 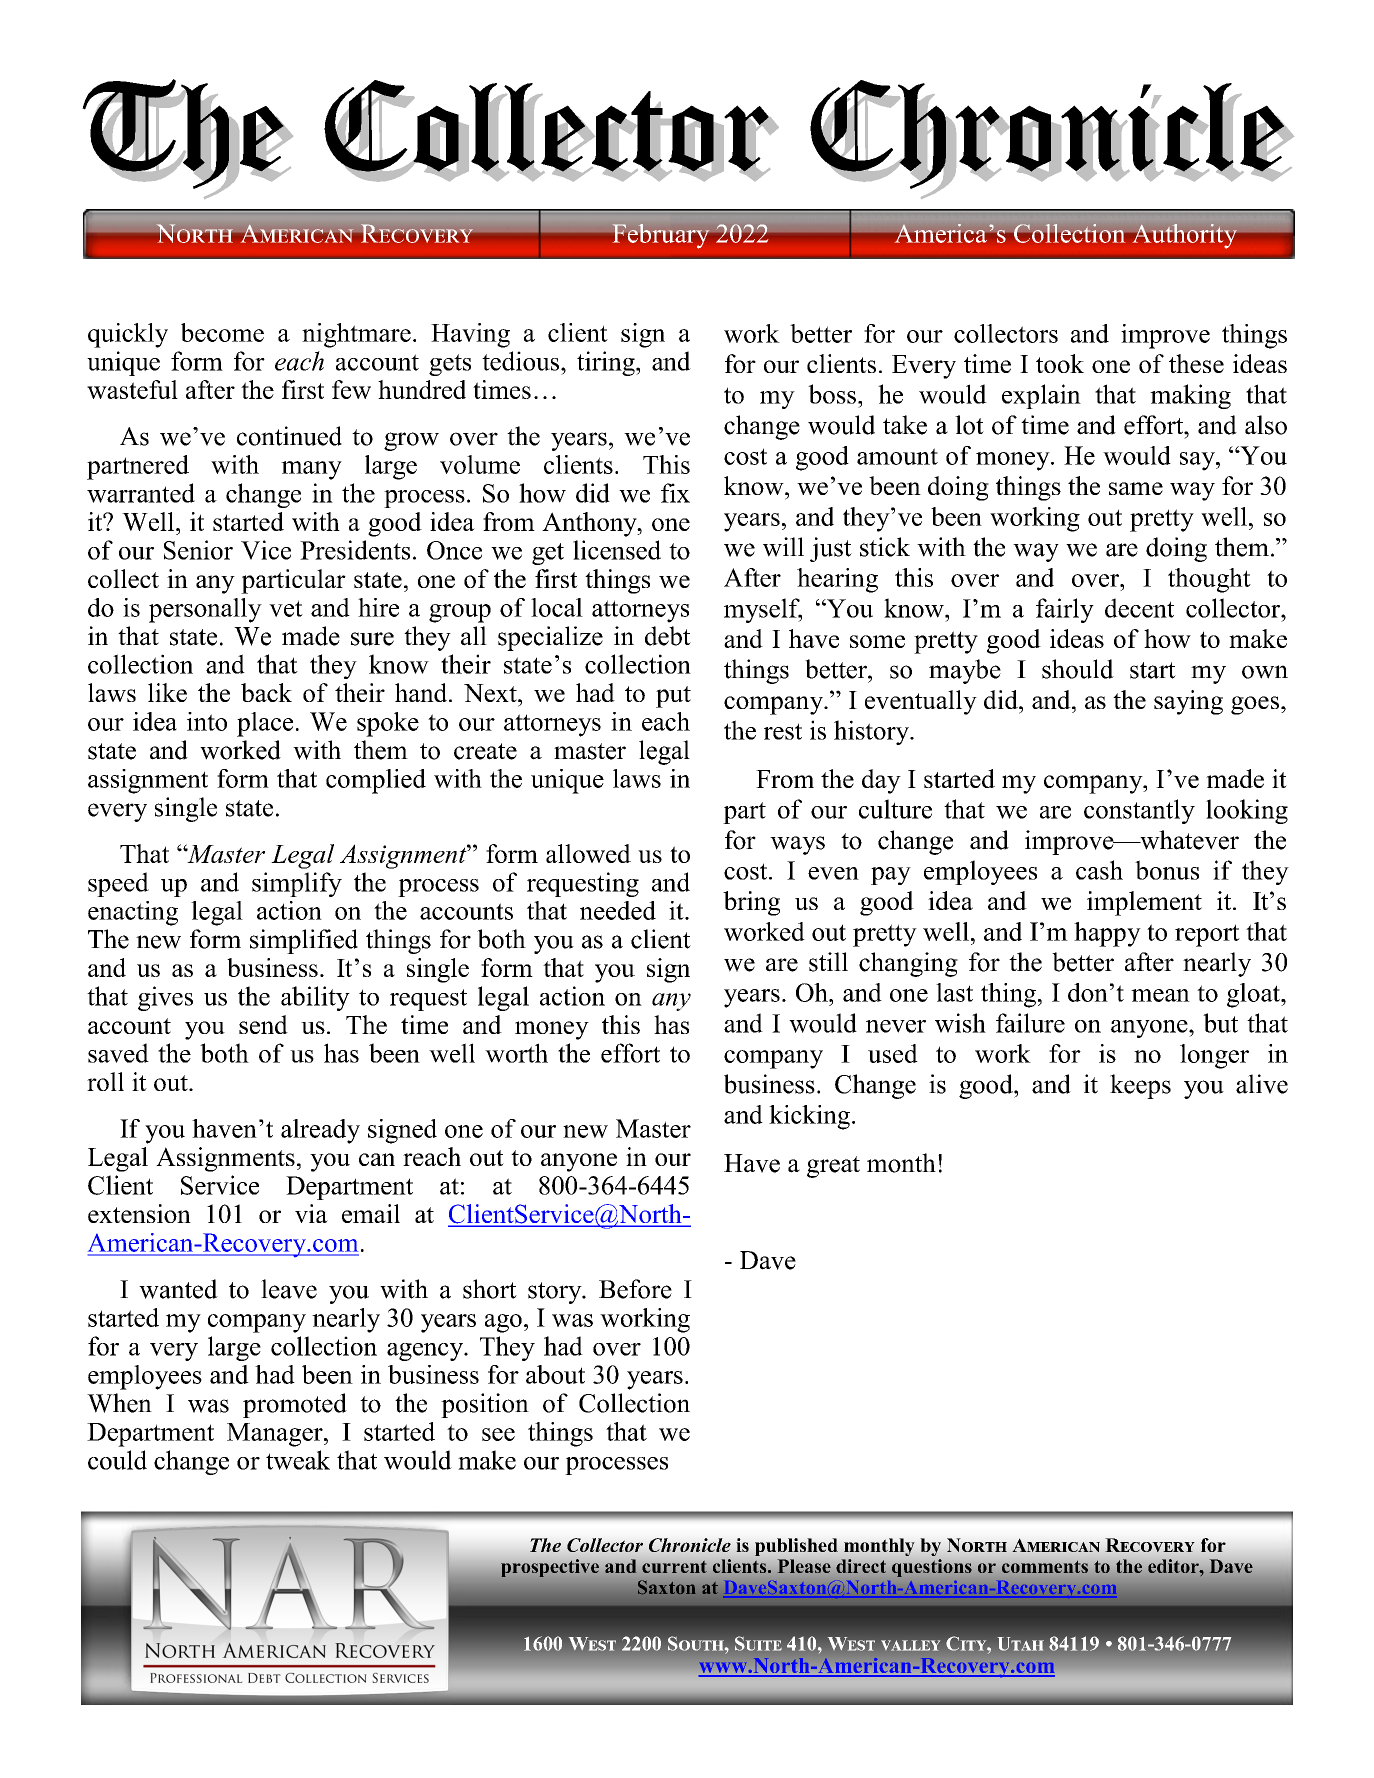 What do you see at coordinates (828, 962) in the page?
I see `still` at bounding box center [828, 962].
